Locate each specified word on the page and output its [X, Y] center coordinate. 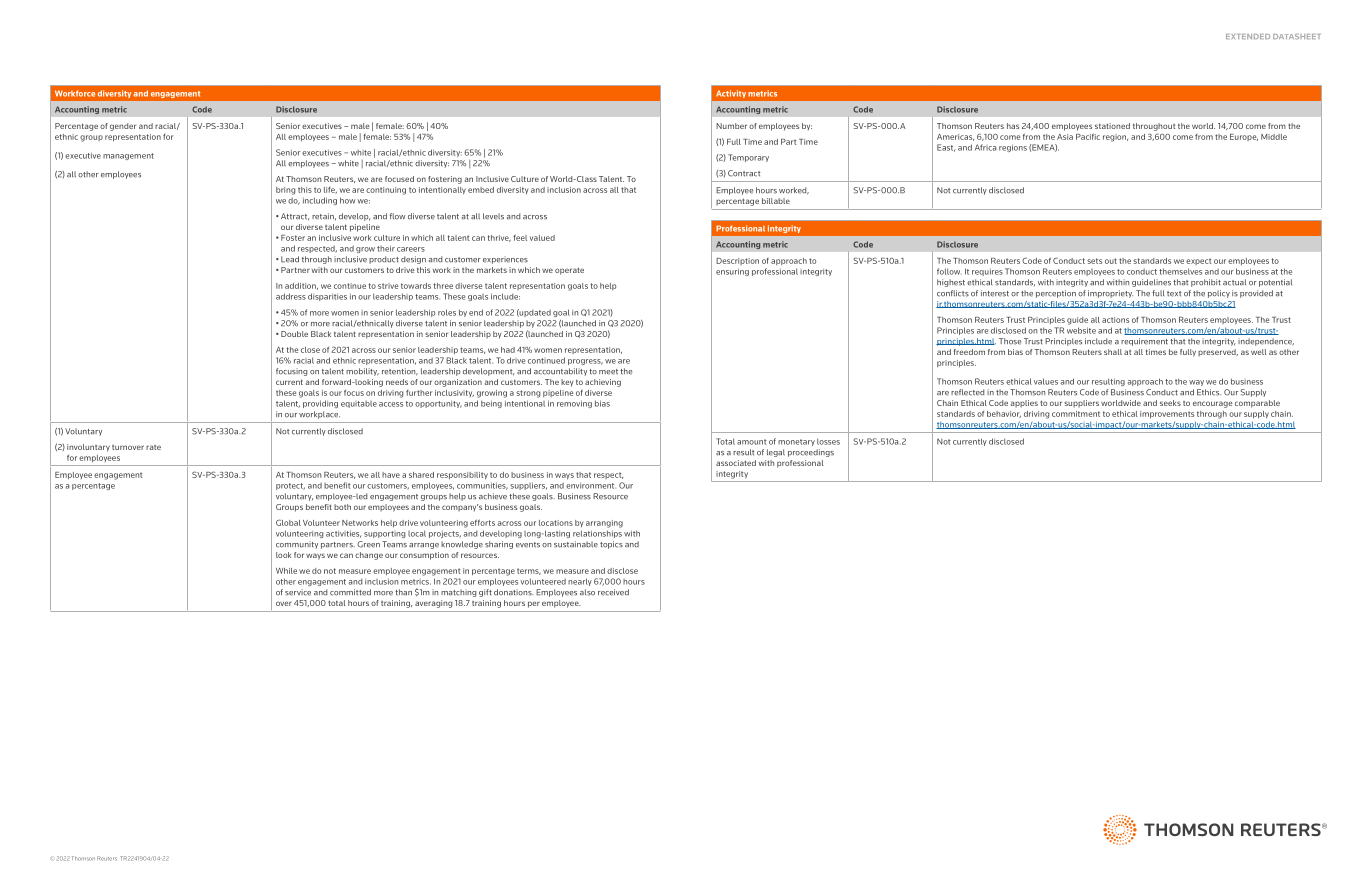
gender [123, 127]
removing [574, 404]
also [587, 592]
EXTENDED [1248, 36]
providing [320, 404]
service [298, 592]
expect [1198, 261]
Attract [293, 217]
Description [737, 261]
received [613, 592]
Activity [731, 94]
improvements [1167, 415]
